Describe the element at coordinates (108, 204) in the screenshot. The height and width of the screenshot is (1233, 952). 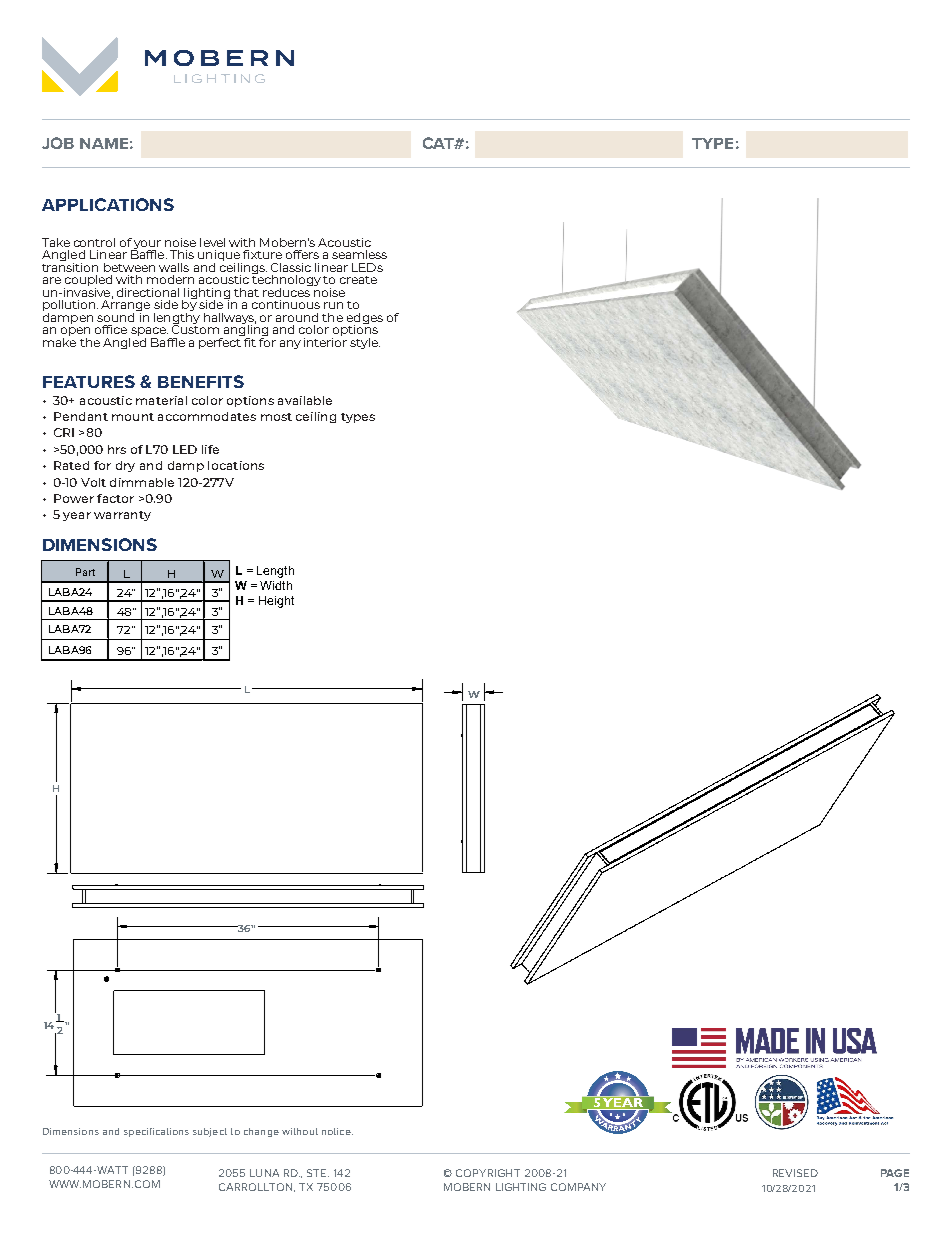
I see `APPLICATIONS` at that location.
